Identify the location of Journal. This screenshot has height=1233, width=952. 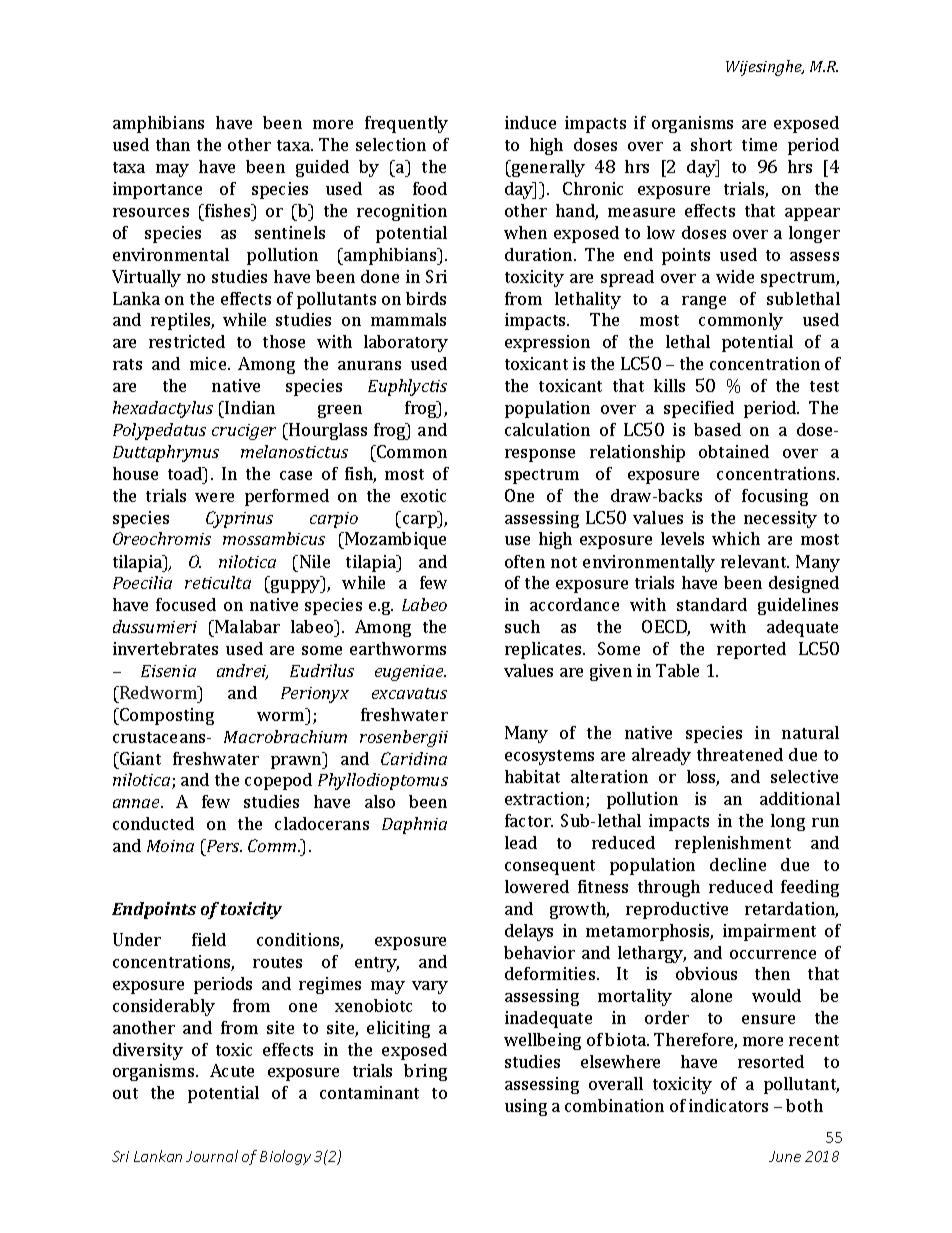
(212, 1156).
